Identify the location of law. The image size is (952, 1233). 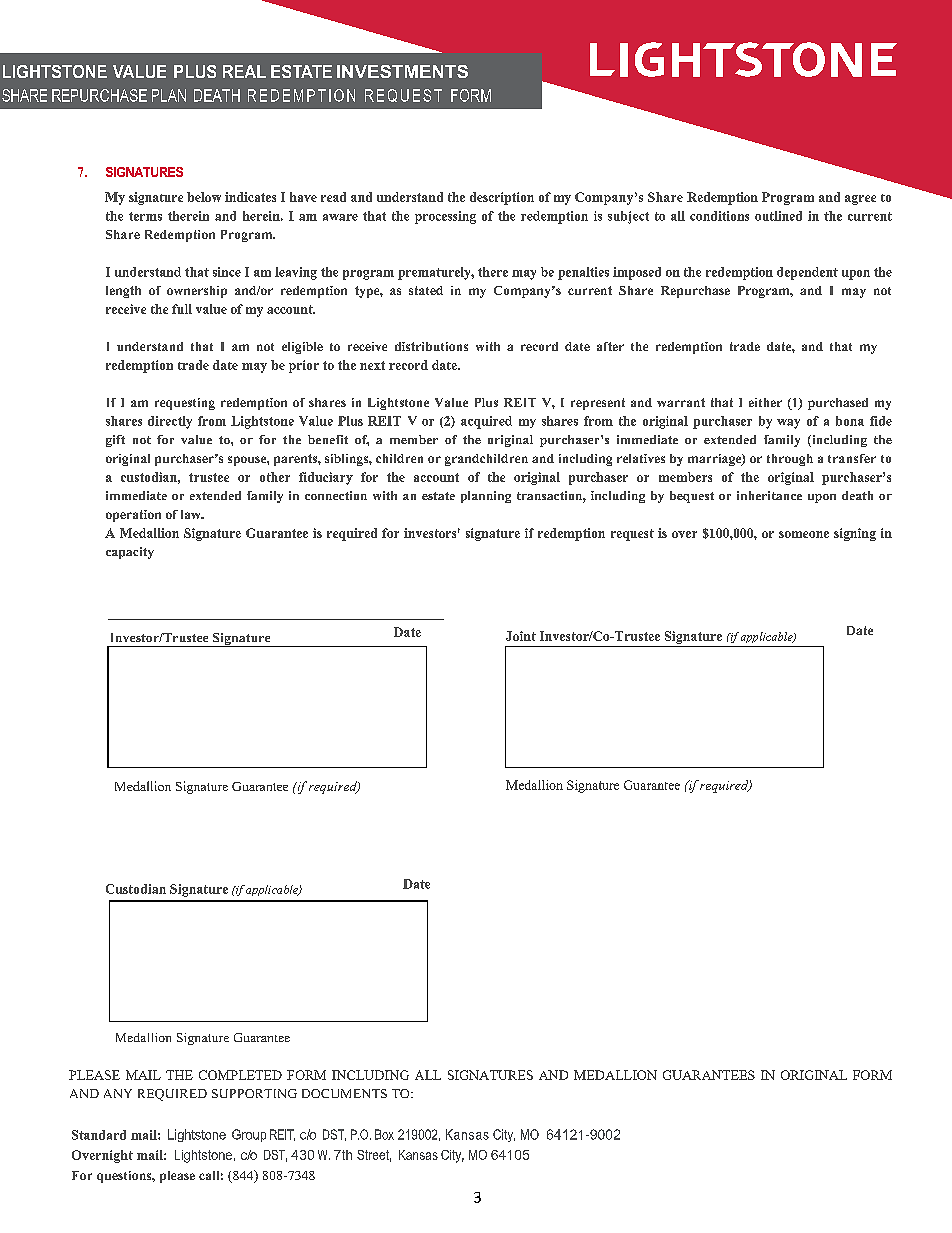
(192, 514).
